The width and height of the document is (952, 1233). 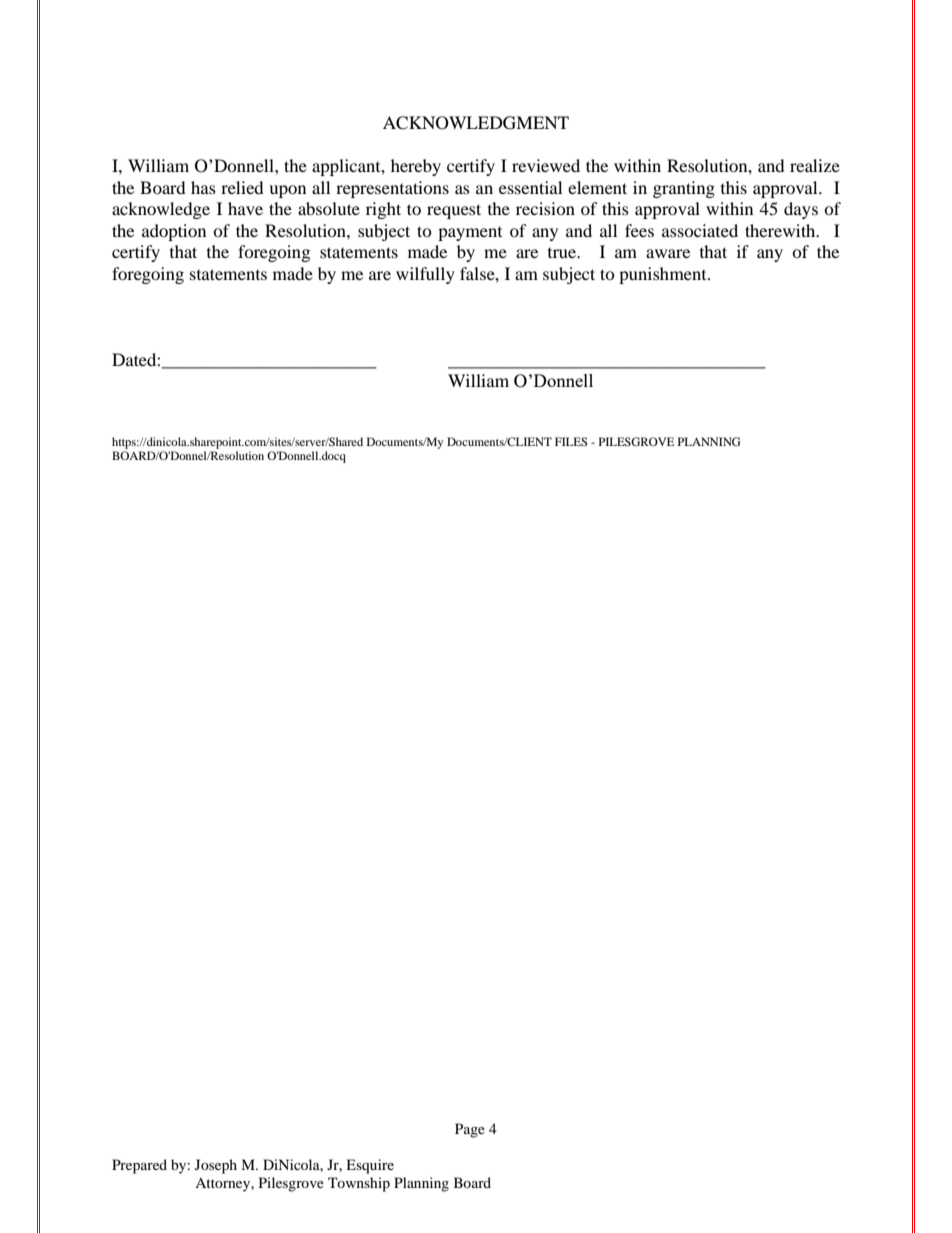 What do you see at coordinates (700, 230) in the document?
I see `associated` at bounding box center [700, 230].
